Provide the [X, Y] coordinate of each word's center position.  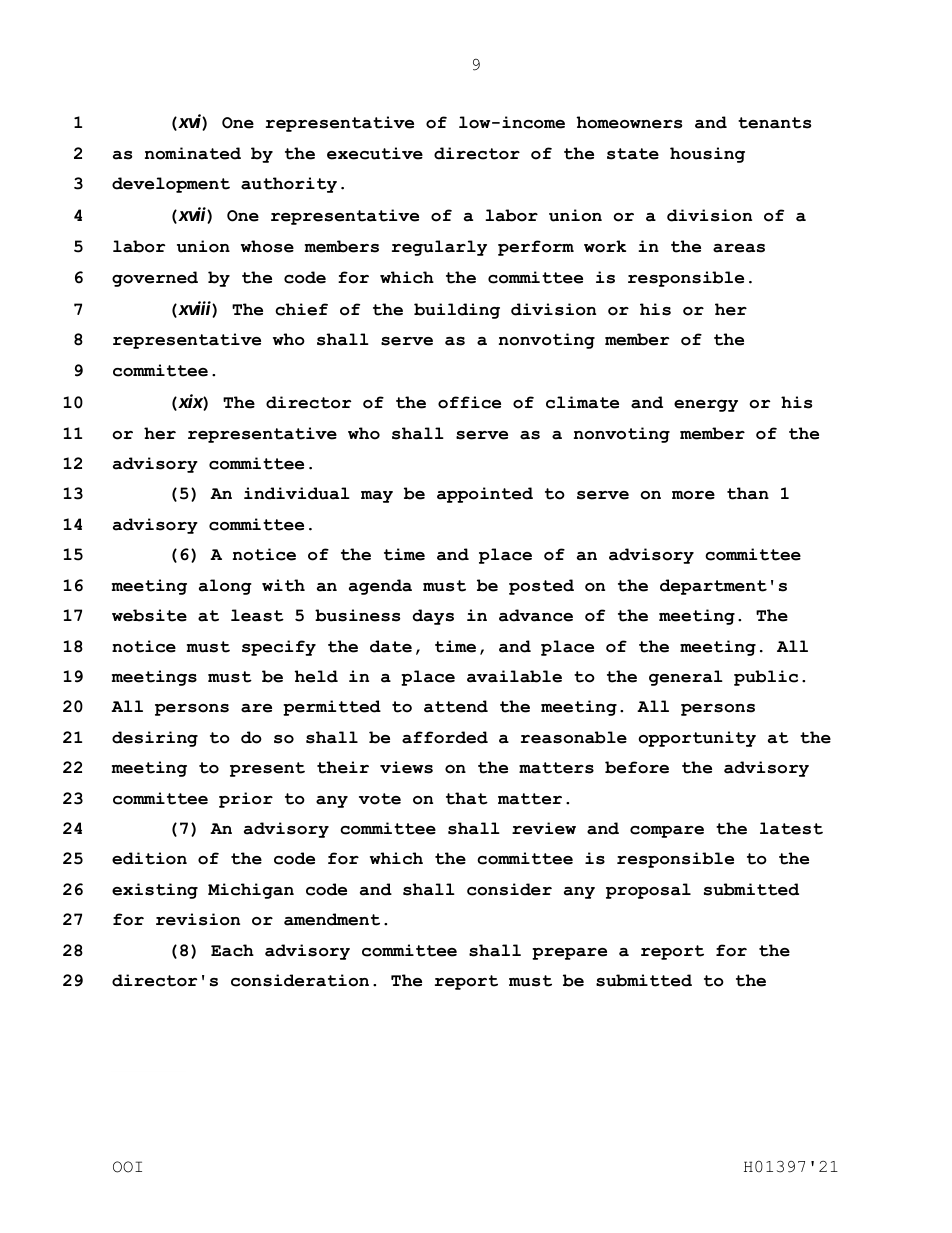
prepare [569, 954]
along [225, 587]
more [693, 495]
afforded [445, 737]
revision [198, 919]
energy [706, 406]
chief [301, 309]
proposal [648, 891]
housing [707, 155]
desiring [155, 739]
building [457, 311]
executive [375, 153]
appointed [485, 495]
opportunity [697, 739]
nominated [193, 153]
